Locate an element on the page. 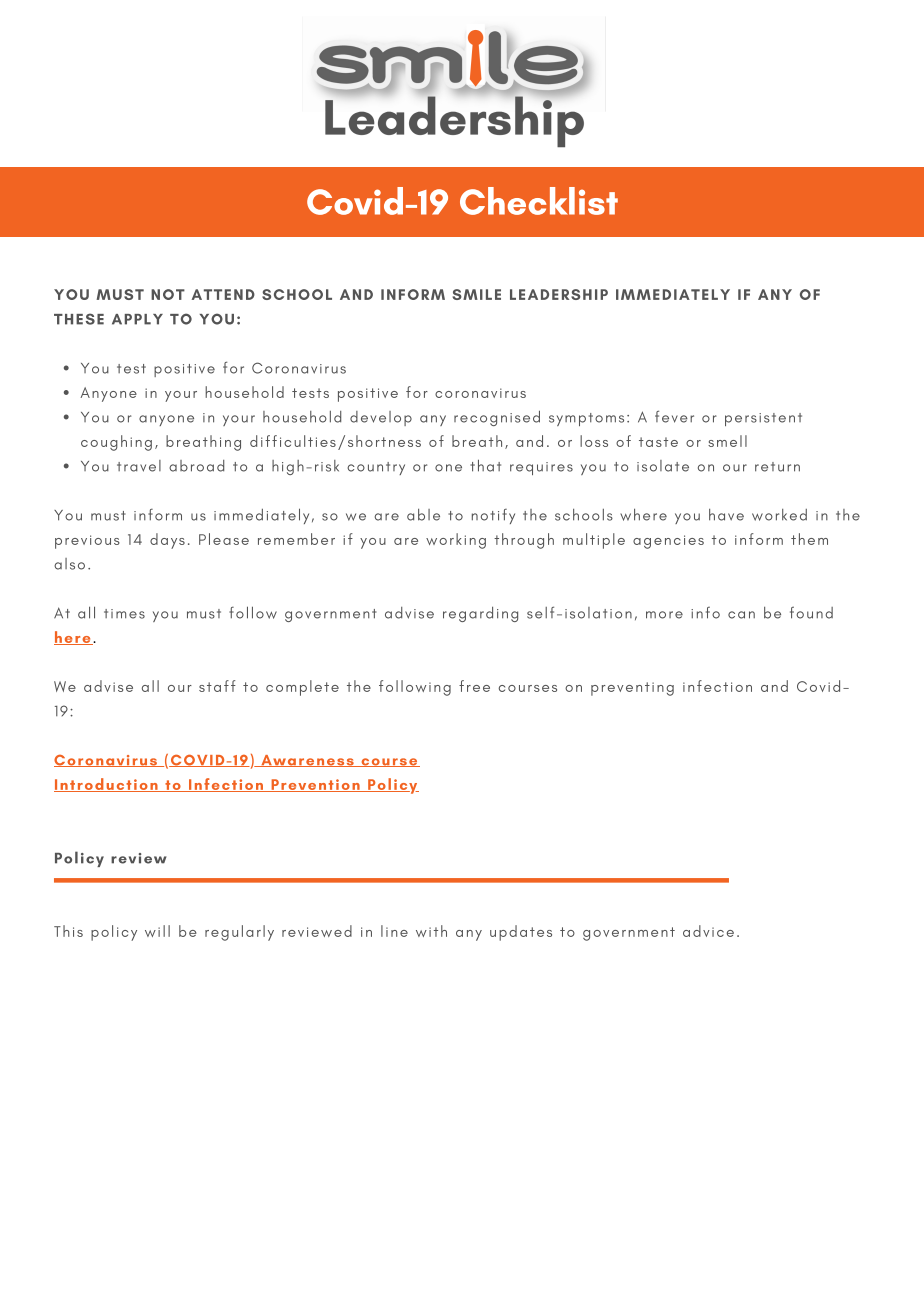 The image size is (924, 1308). staff is located at coordinates (217, 686).
